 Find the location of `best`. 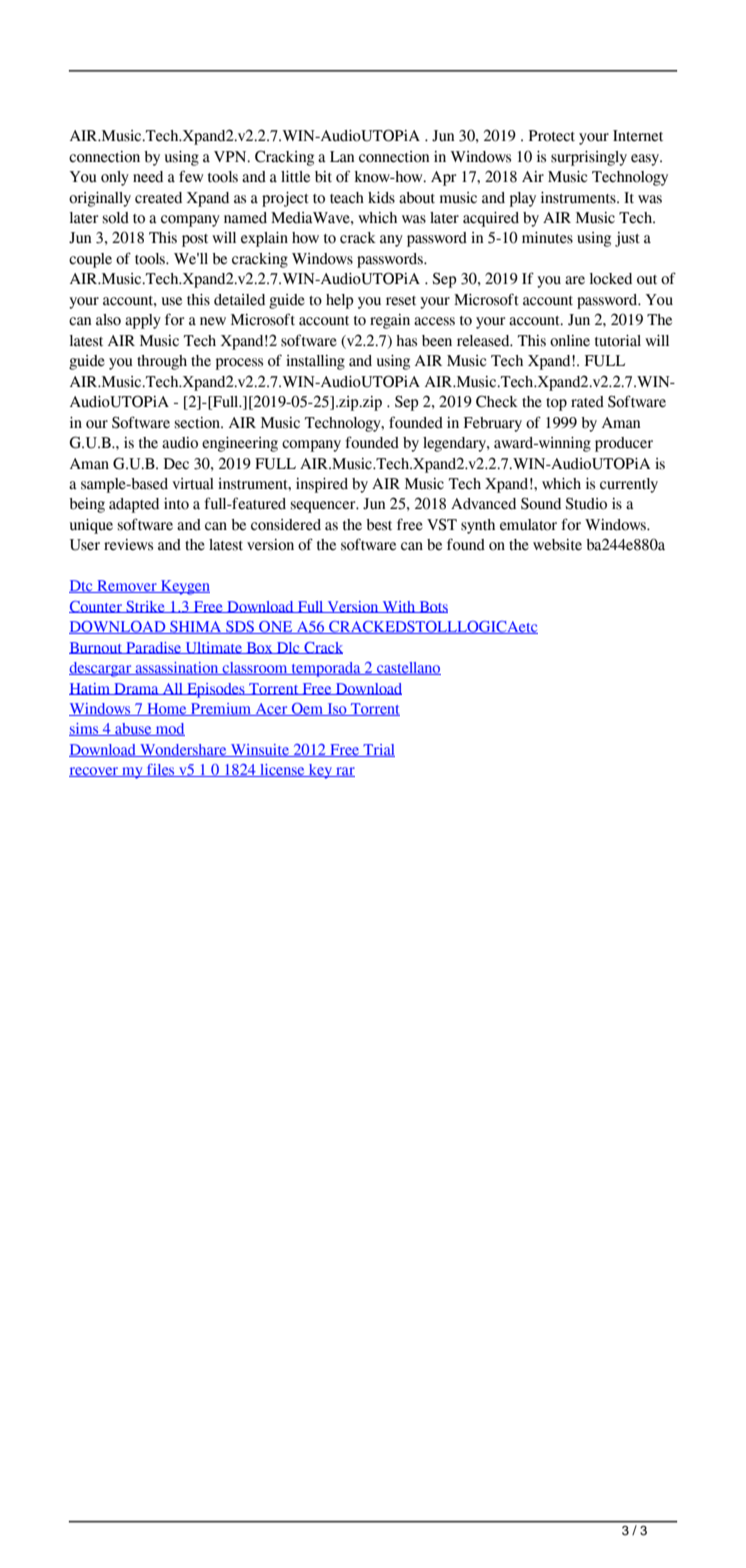

best is located at coordinates (379, 525).
